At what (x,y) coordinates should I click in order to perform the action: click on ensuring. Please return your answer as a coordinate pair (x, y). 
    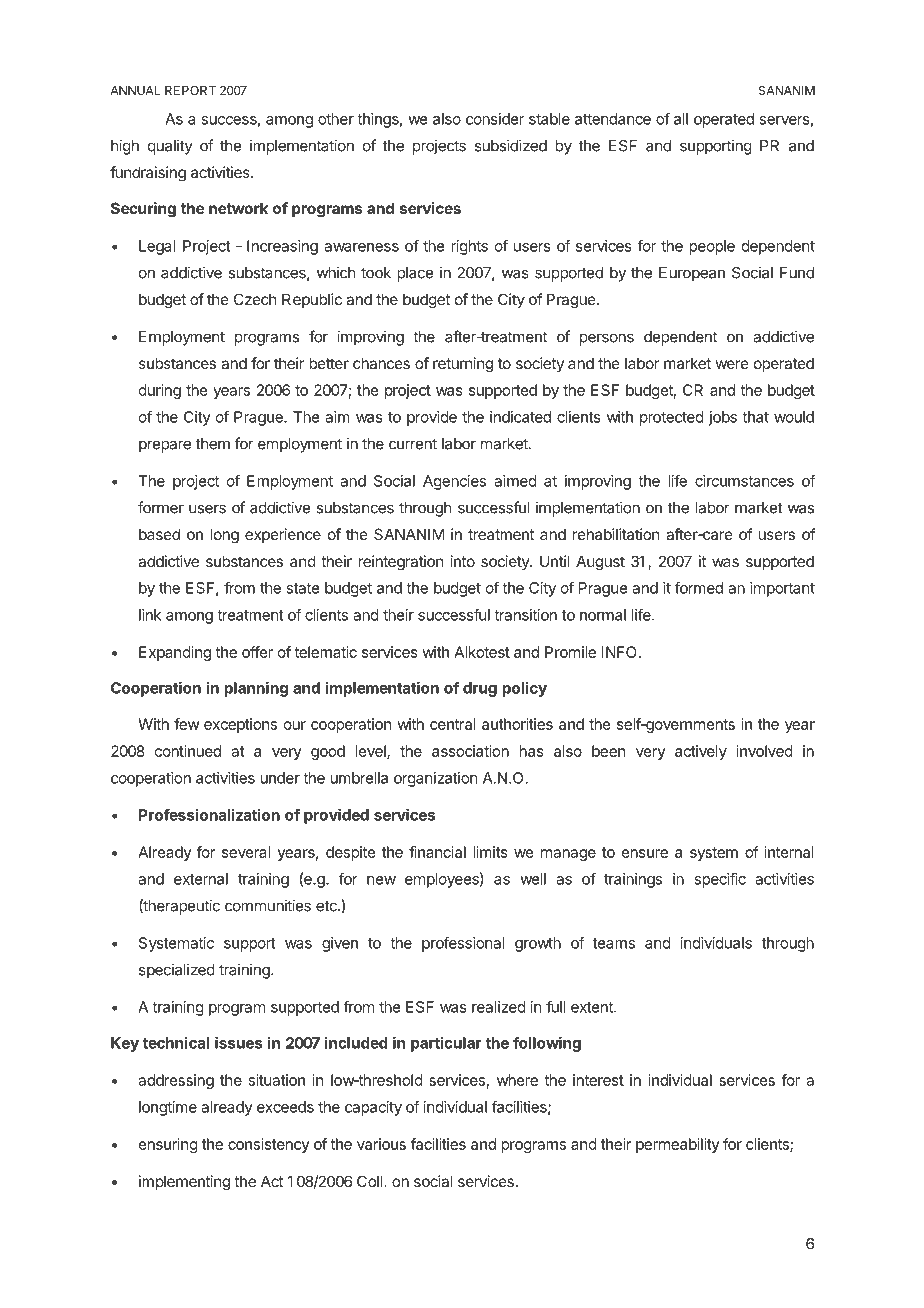
    Looking at the image, I should click on (168, 1145).
